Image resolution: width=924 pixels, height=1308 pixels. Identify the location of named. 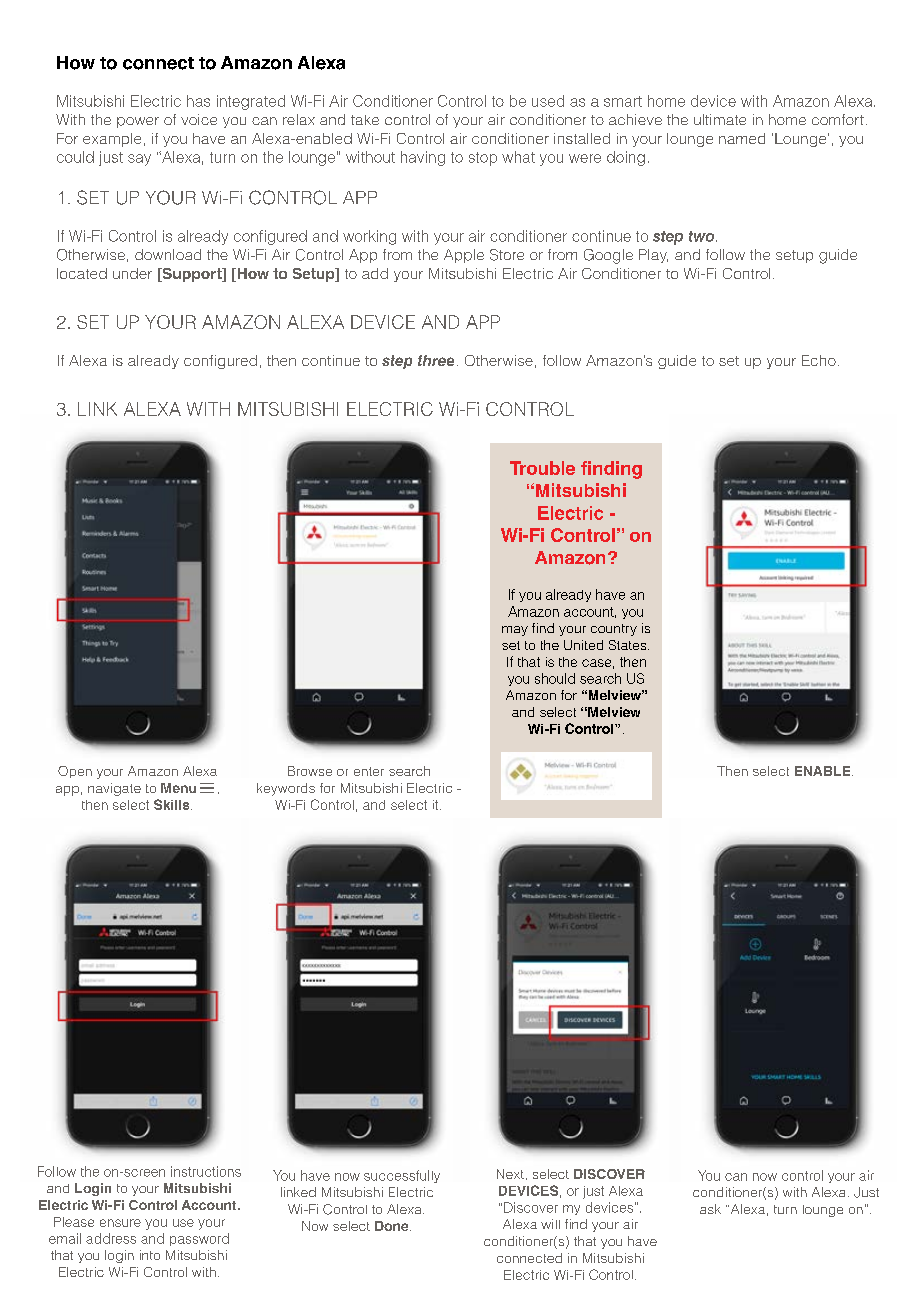
(742, 138).
